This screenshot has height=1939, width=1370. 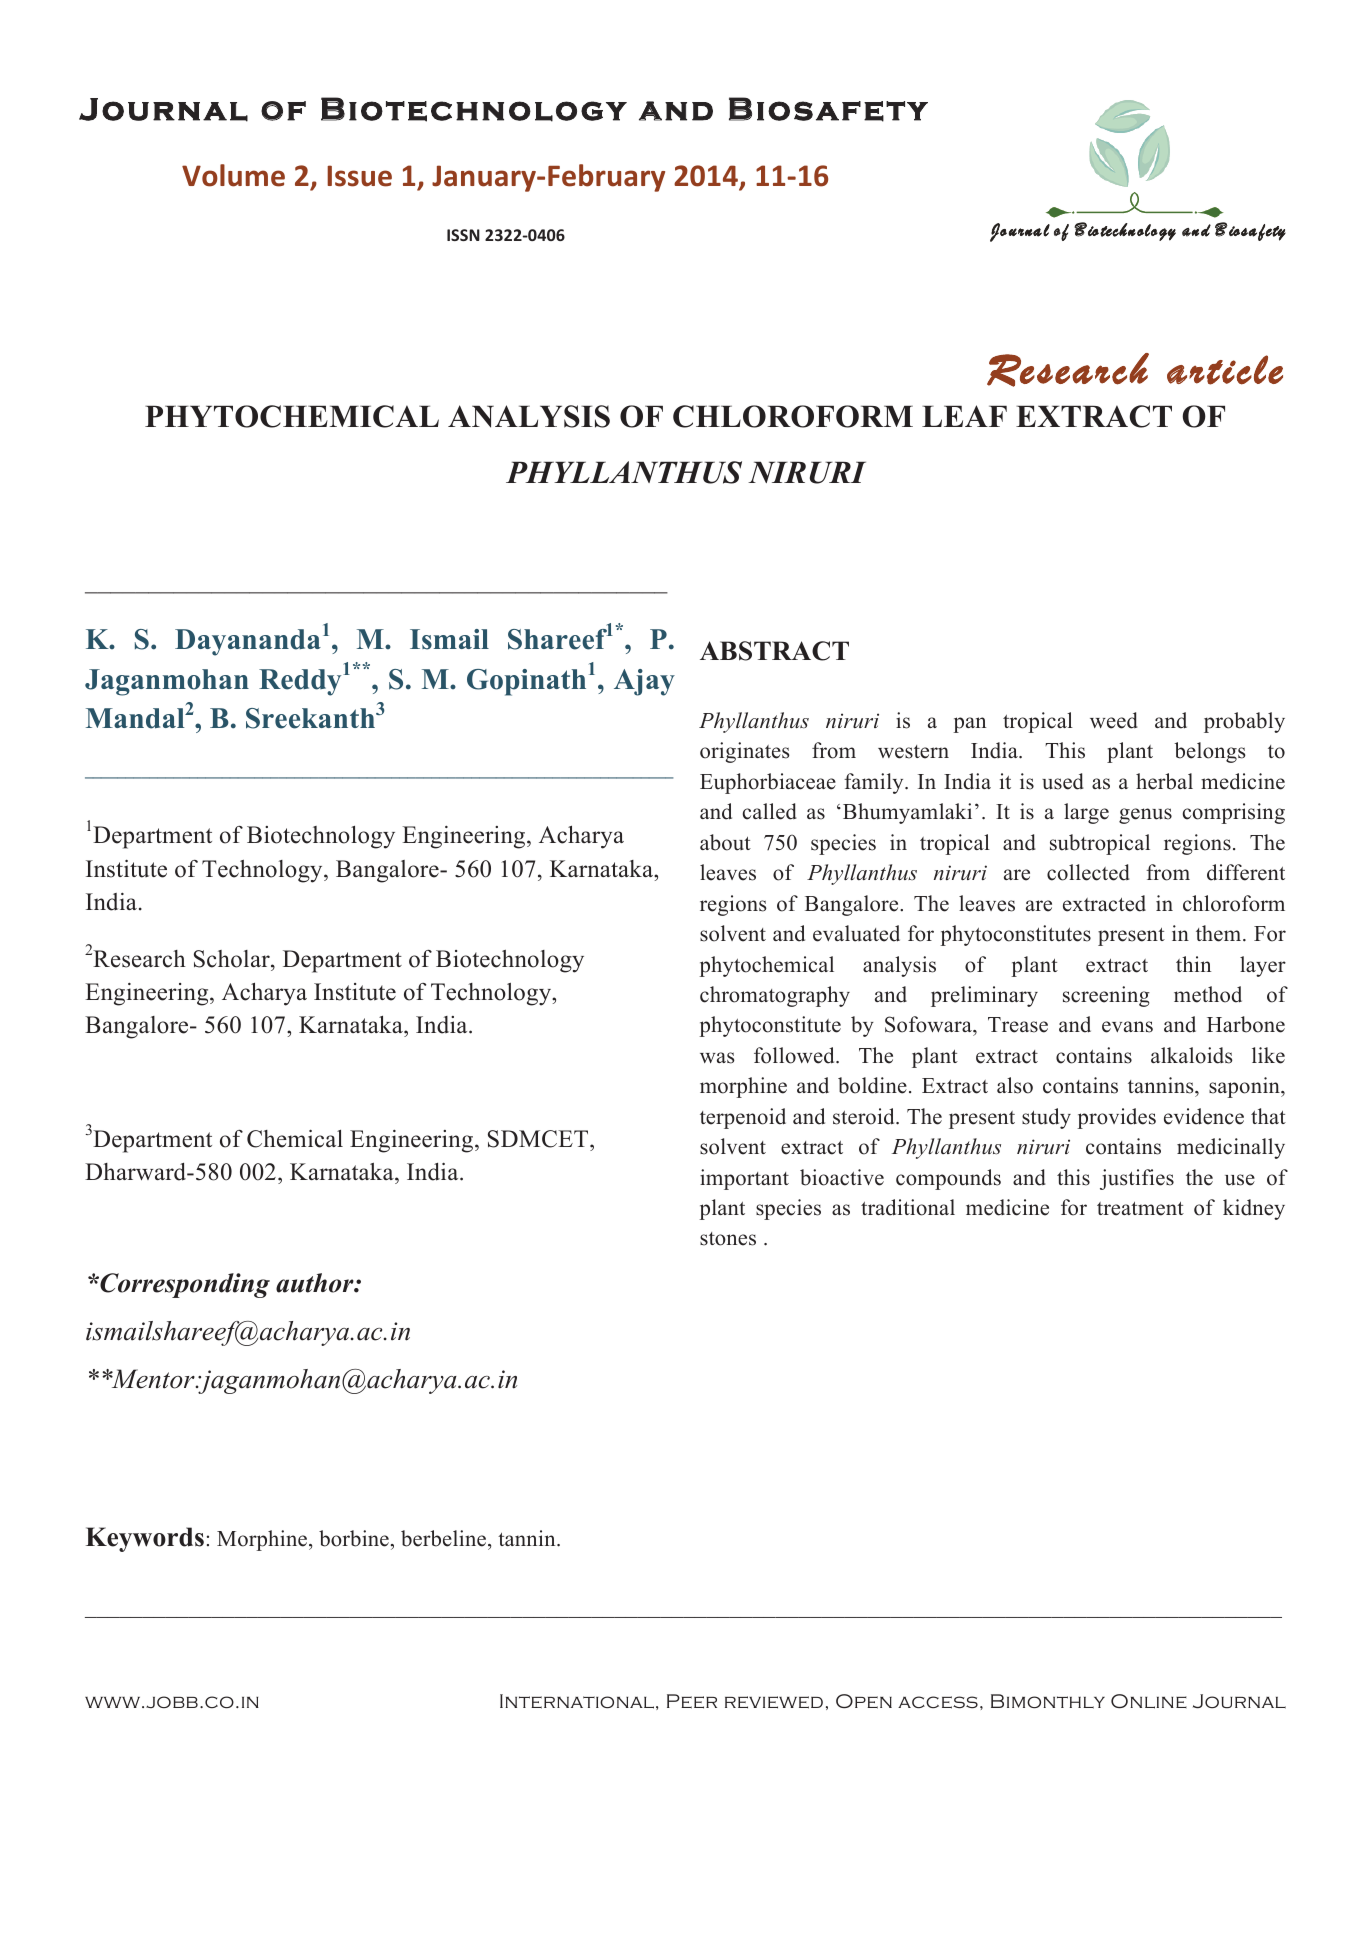 I want to click on genus, so click(x=1145, y=816).
